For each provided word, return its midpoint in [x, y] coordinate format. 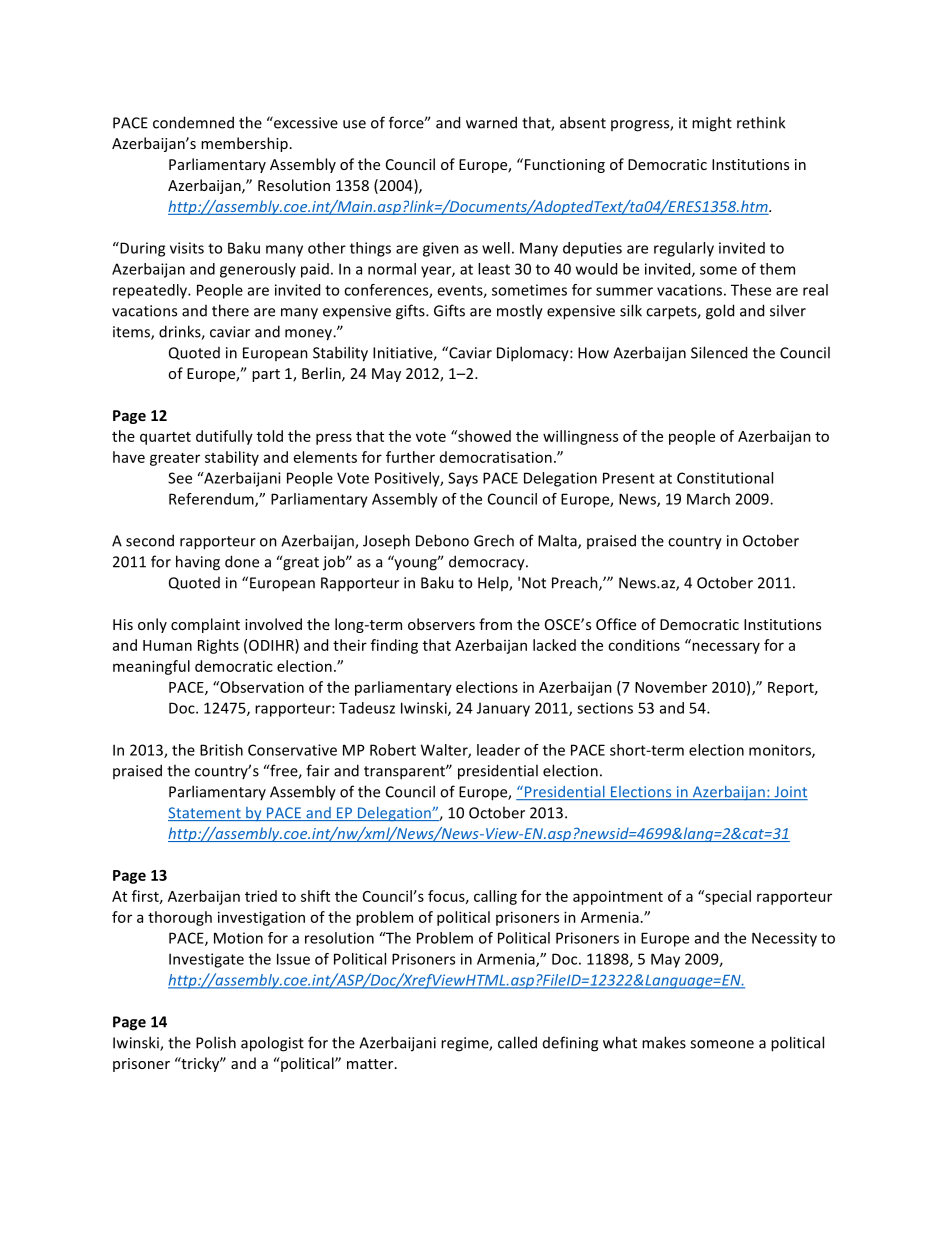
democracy [488, 563]
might [712, 124]
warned [491, 122]
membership [244, 144]
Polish [216, 1042]
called [517, 1042]
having [198, 563]
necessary [725, 647]
